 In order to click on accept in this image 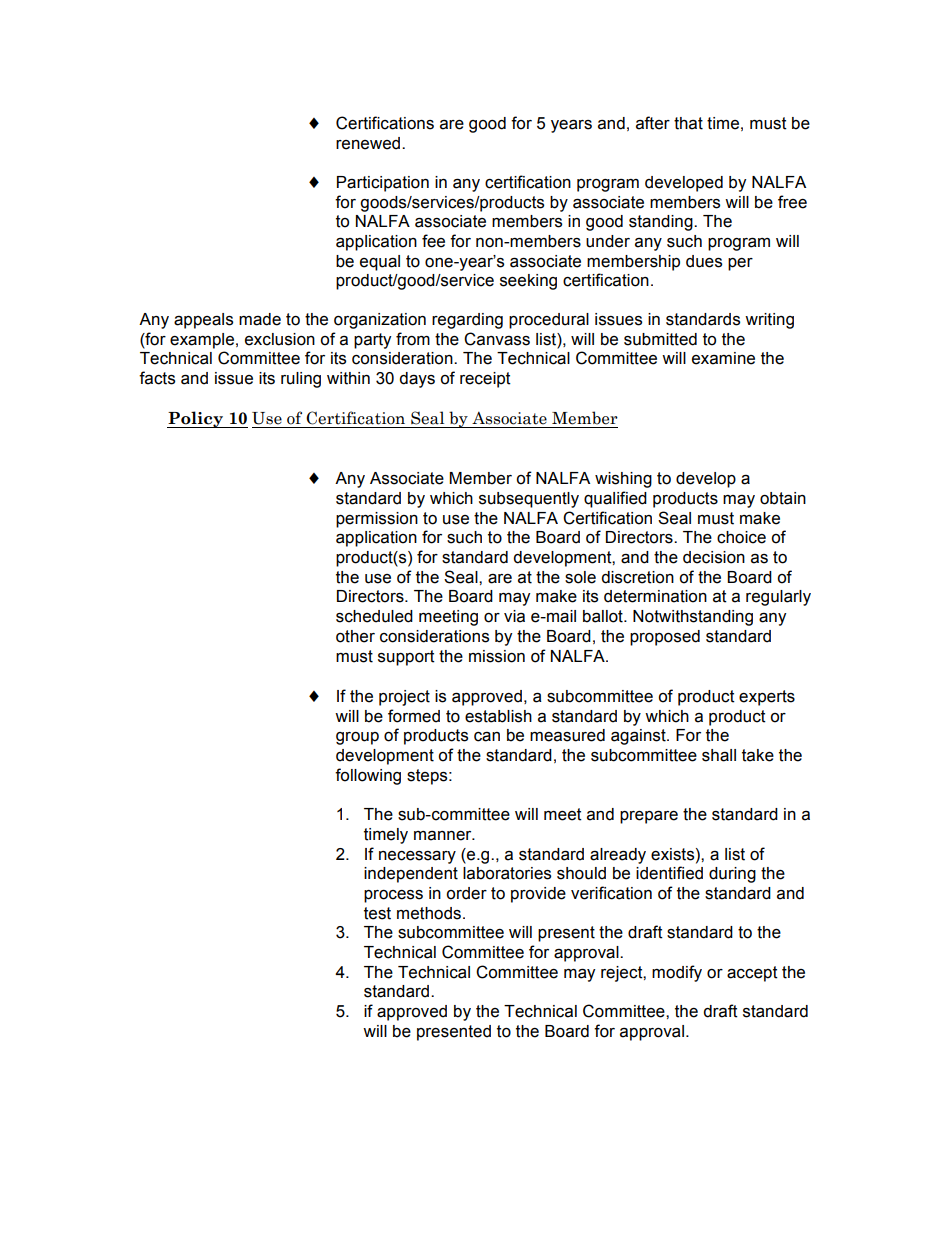, I will do `click(752, 974)`.
